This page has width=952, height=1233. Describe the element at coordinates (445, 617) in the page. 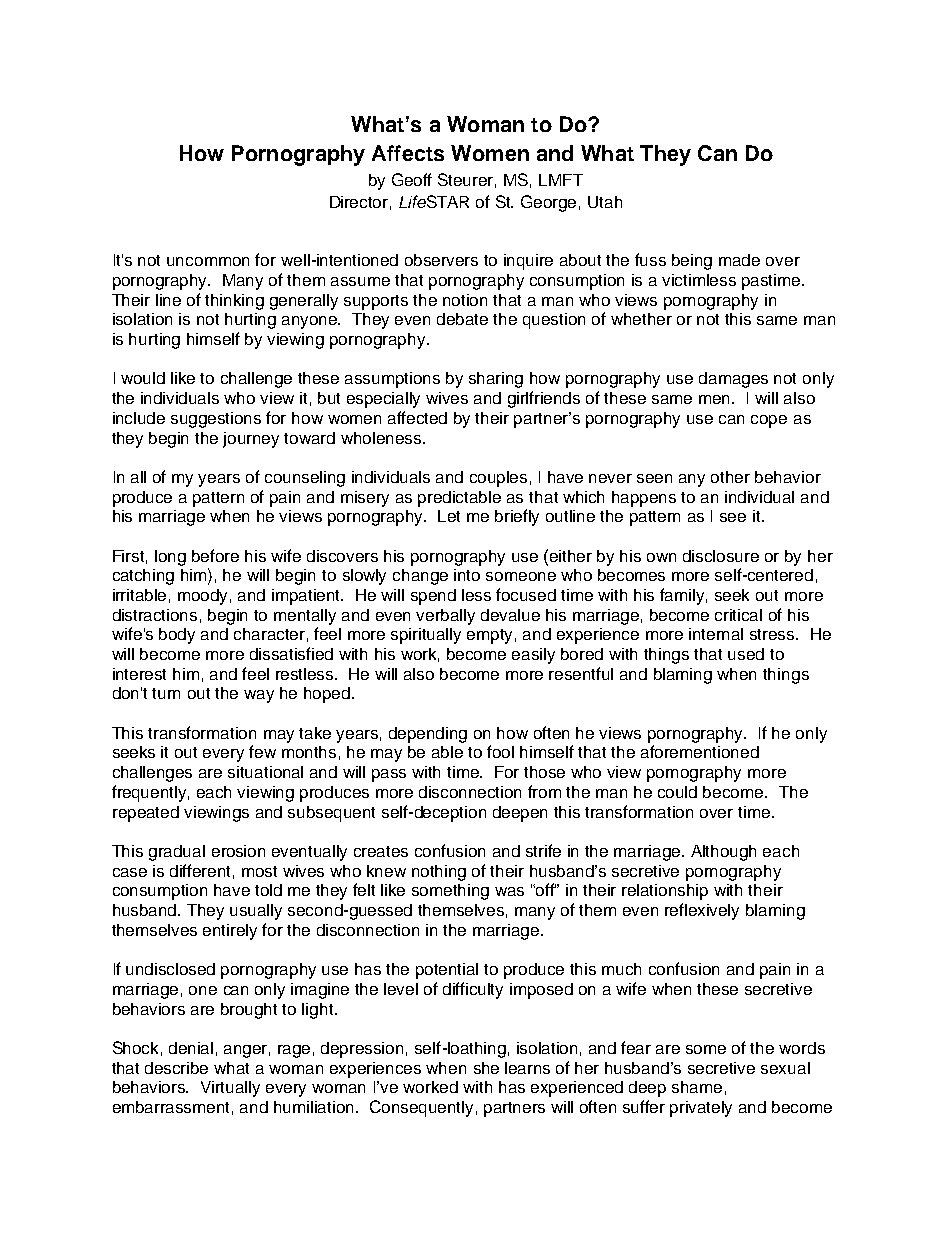

I see `verbally` at that location.
